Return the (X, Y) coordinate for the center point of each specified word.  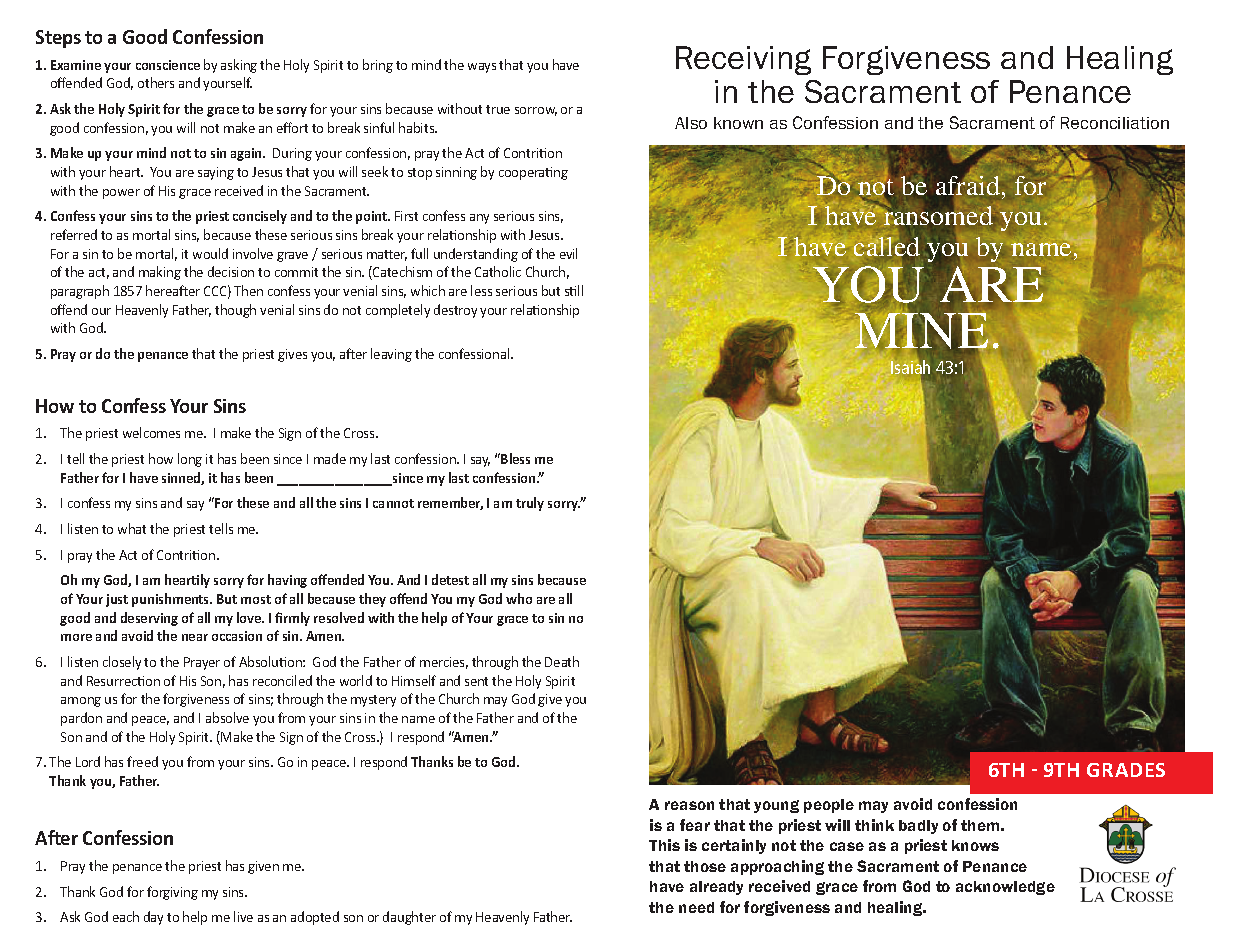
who (519, 598)
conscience (168, 65)
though (235, 311)
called (886, 246)
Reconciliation (1115, 123)
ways (482, 68)
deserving (149, 619)
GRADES (1126, 770)
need (696, 907)
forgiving (172, 893)
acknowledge (1005, 888)
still (574, 290)
